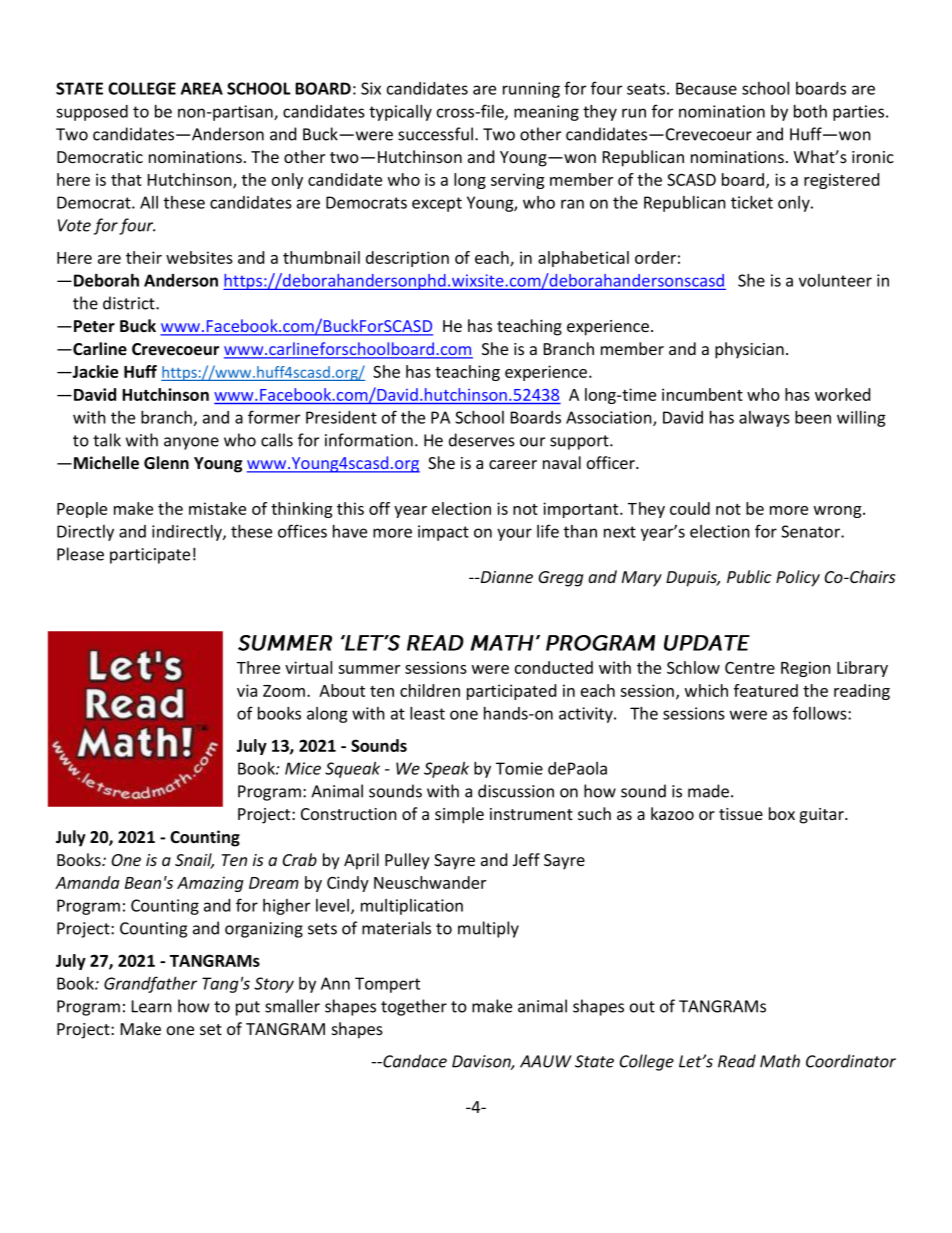 Image resolution: width=952 pixels, height=1233 pixels. What do you see at coordinates (798, 578) in the image?
I see `Policy` at bounding box center [798, 578].
